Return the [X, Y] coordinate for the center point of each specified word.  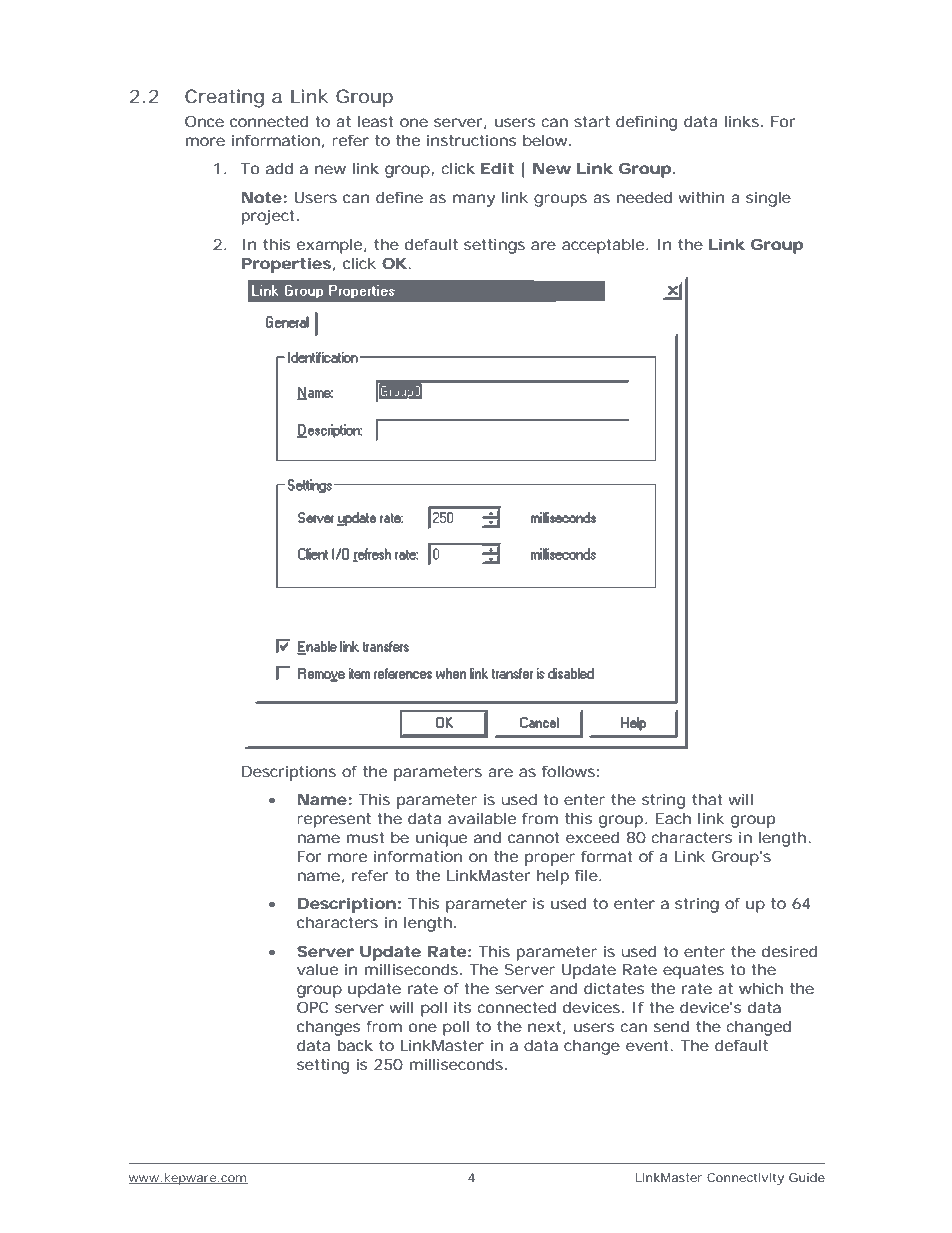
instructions [471, 140]
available [482, 818]
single [768, 199]
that [707, 799]
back [355, 1045]
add [279, 168]
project [270, 217]
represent [334, 820]
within [701, 197]
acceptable [605, 246]
